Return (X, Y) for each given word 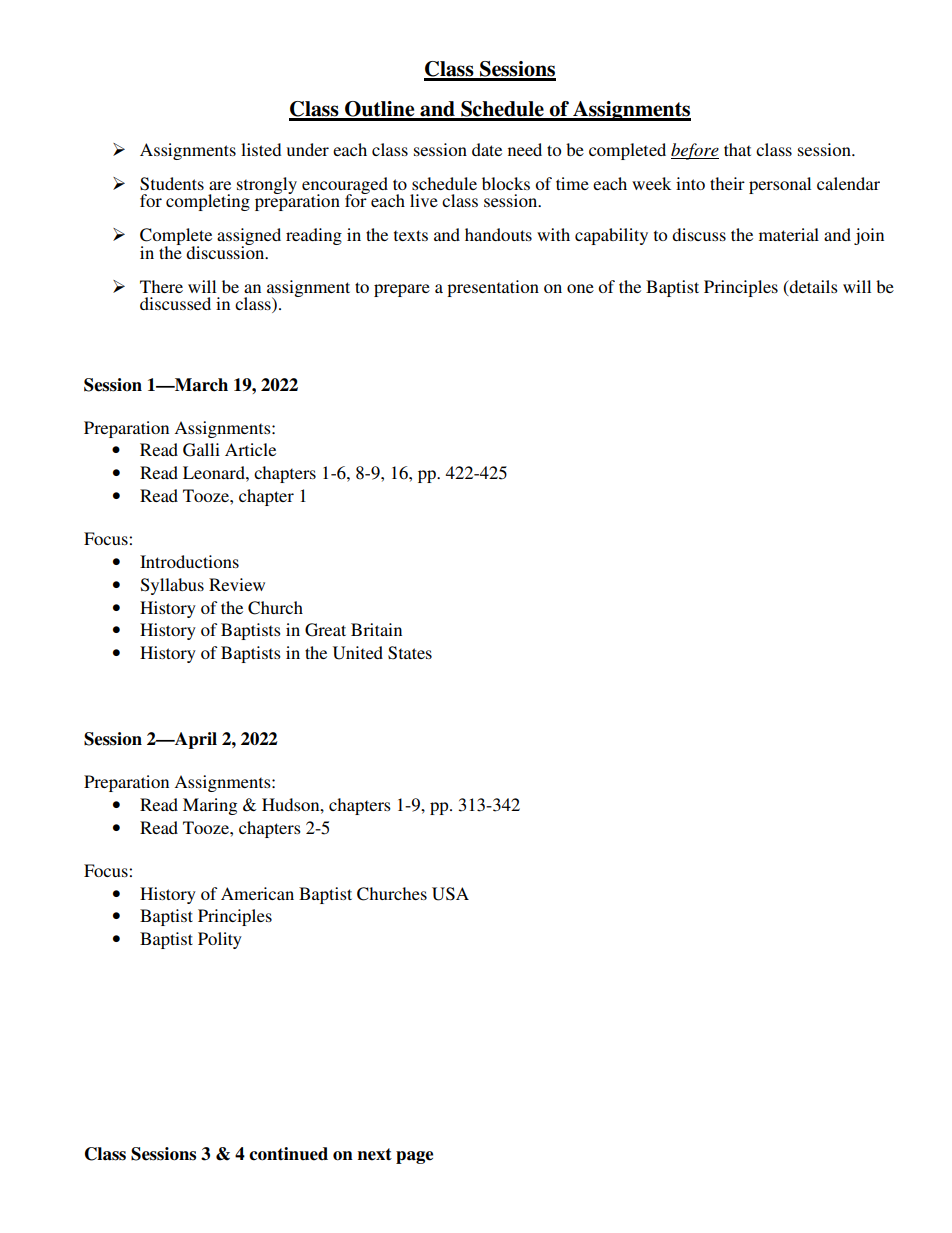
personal (780, 185)
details (812, 287)
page (414, 1157)
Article (250, 449)
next (375, 1154)
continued (288, 1154)
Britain (376, 629)
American (257, 893)
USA (450, 894)
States (410, 653)
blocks (506, 183)
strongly (267, 185)
